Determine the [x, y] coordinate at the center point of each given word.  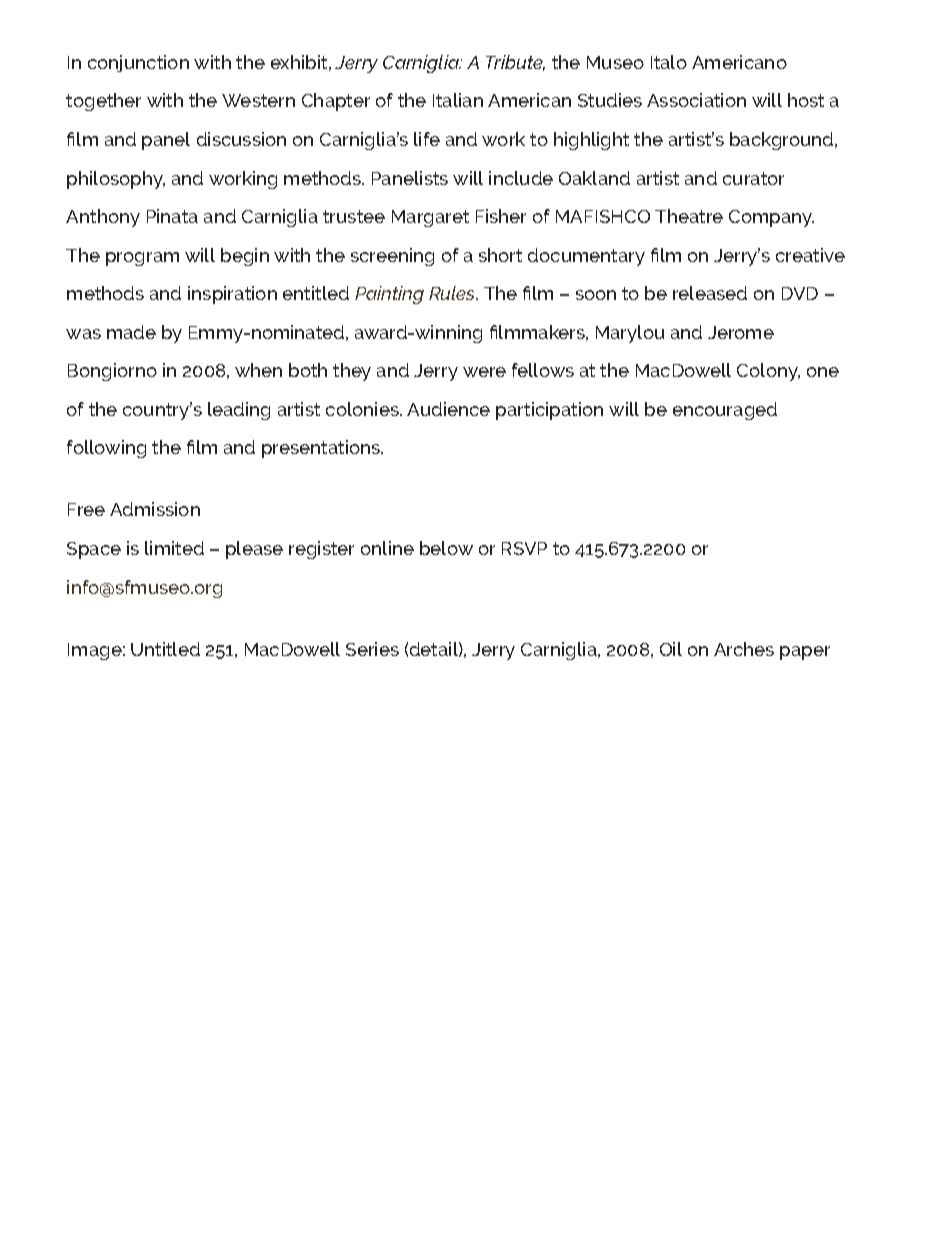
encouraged [725, 411]
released [710, 293]
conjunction [138, 63]
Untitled [165, 649]
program [142, 259]
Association [696, 100]
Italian [458, 100]
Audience [448, 409]
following [106, 449]
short [500, 255]
